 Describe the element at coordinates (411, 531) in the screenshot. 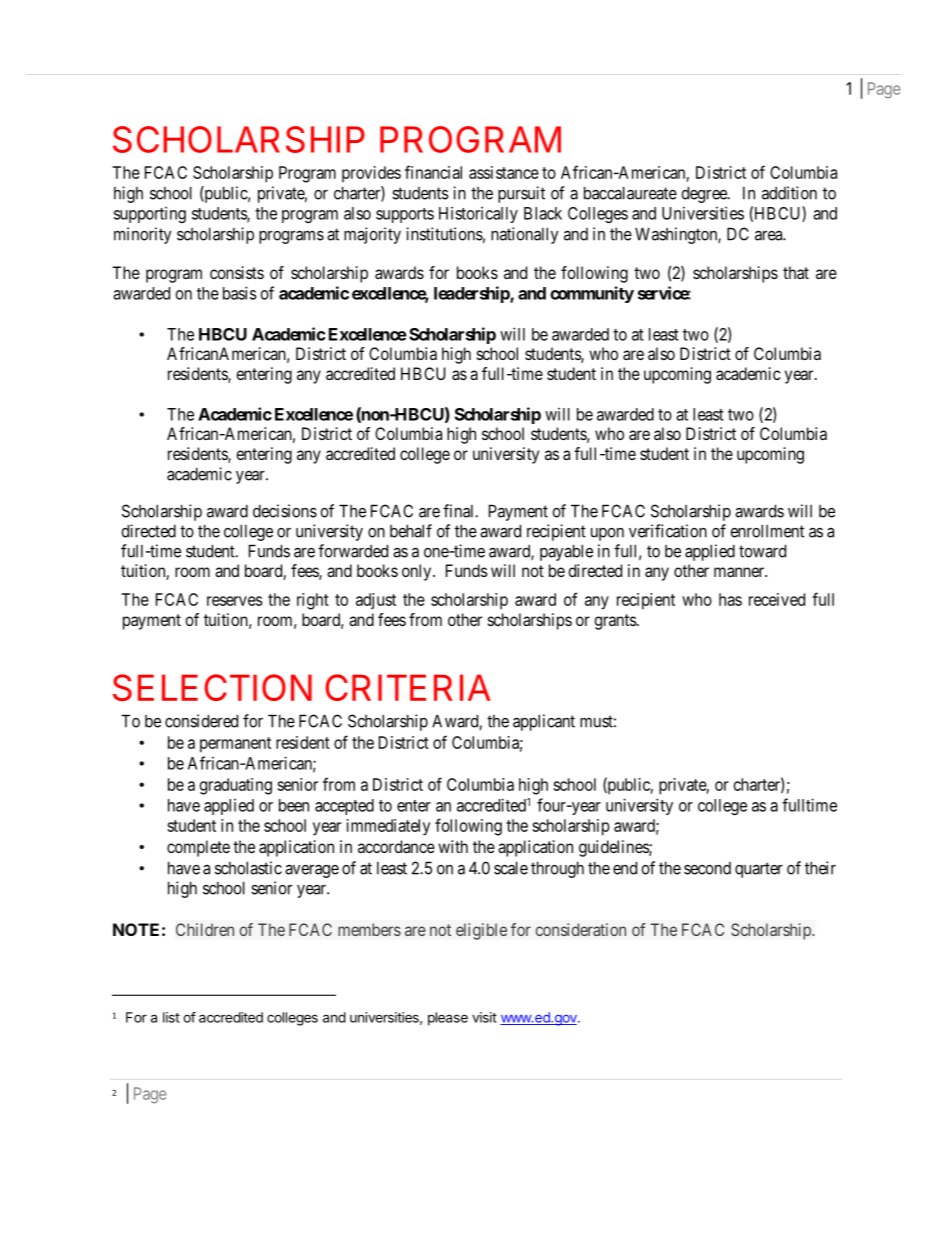

I see `behalf` at that location.
